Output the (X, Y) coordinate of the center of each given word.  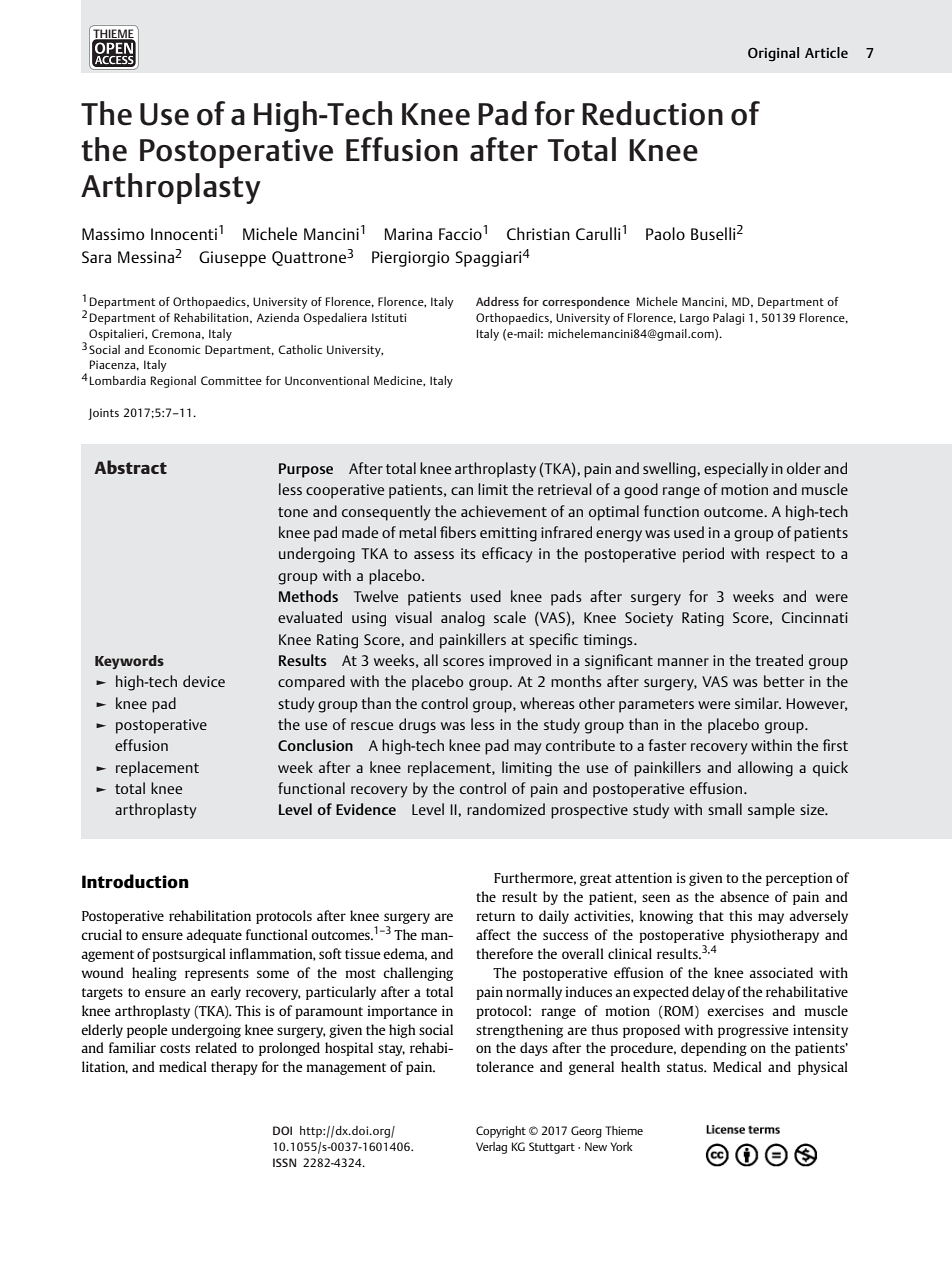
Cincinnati (815, 617)
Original (773, 54)
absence (744, 896)
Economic (174, 349)
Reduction (652, 113)
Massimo (113, 234)
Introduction (135, 881)
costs (175, 1048)
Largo (694, 319)
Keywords (129, 662)
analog (463, 619)
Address (497, 301)
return (495, 916)
